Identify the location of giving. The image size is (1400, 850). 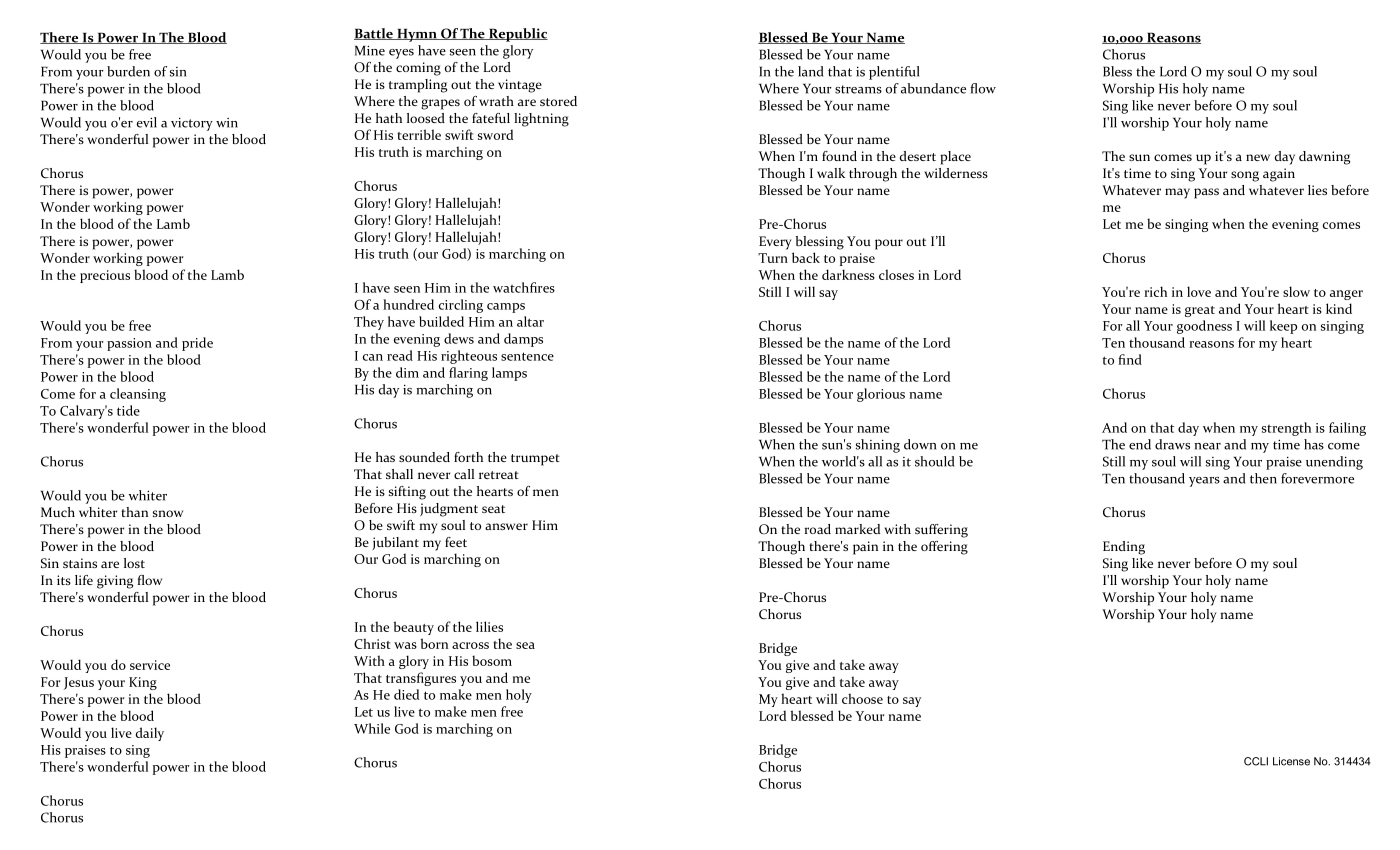
(115, 582).
